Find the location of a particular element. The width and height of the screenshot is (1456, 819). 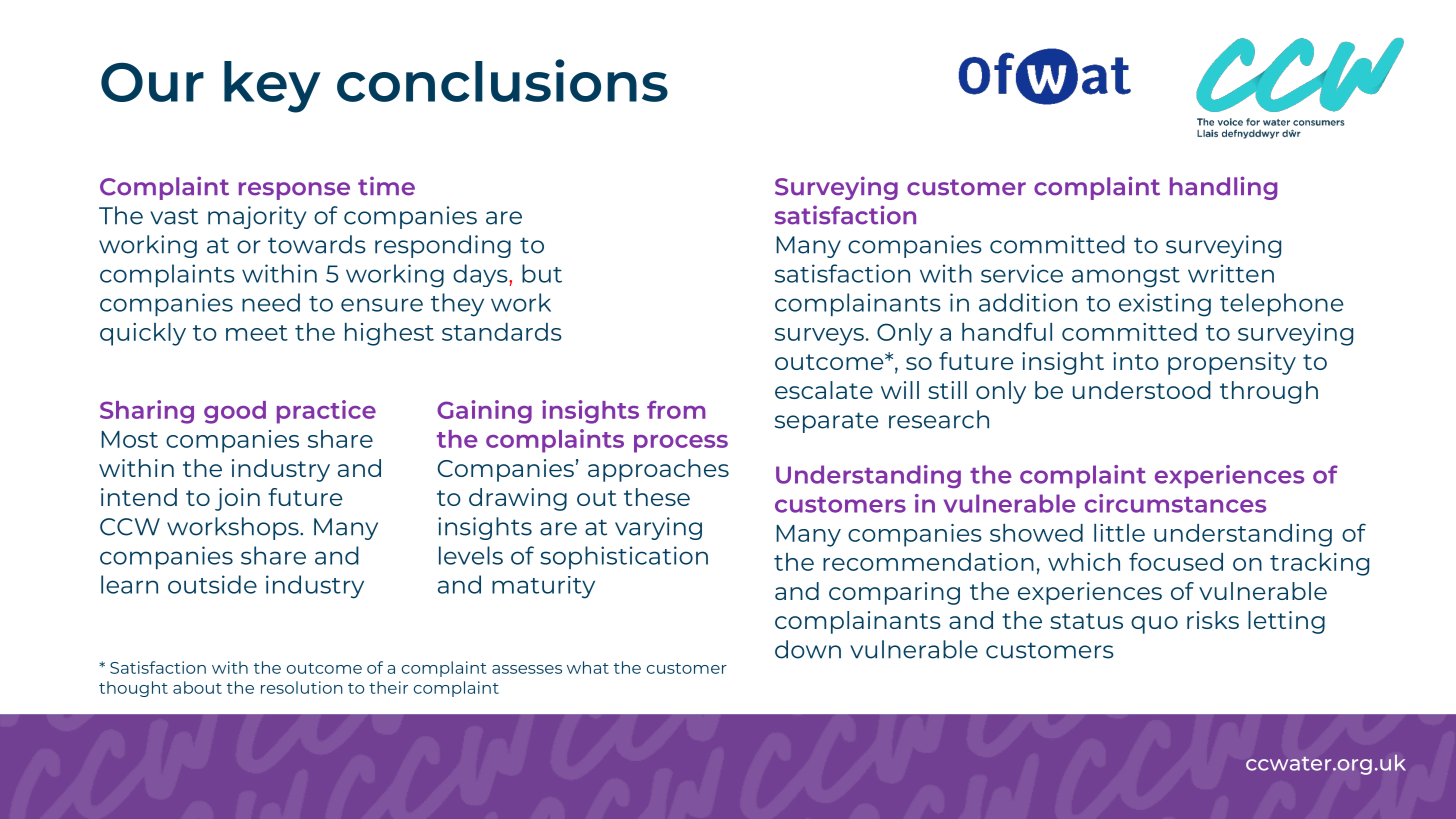

quo is located at coordinates (1154, 625).
